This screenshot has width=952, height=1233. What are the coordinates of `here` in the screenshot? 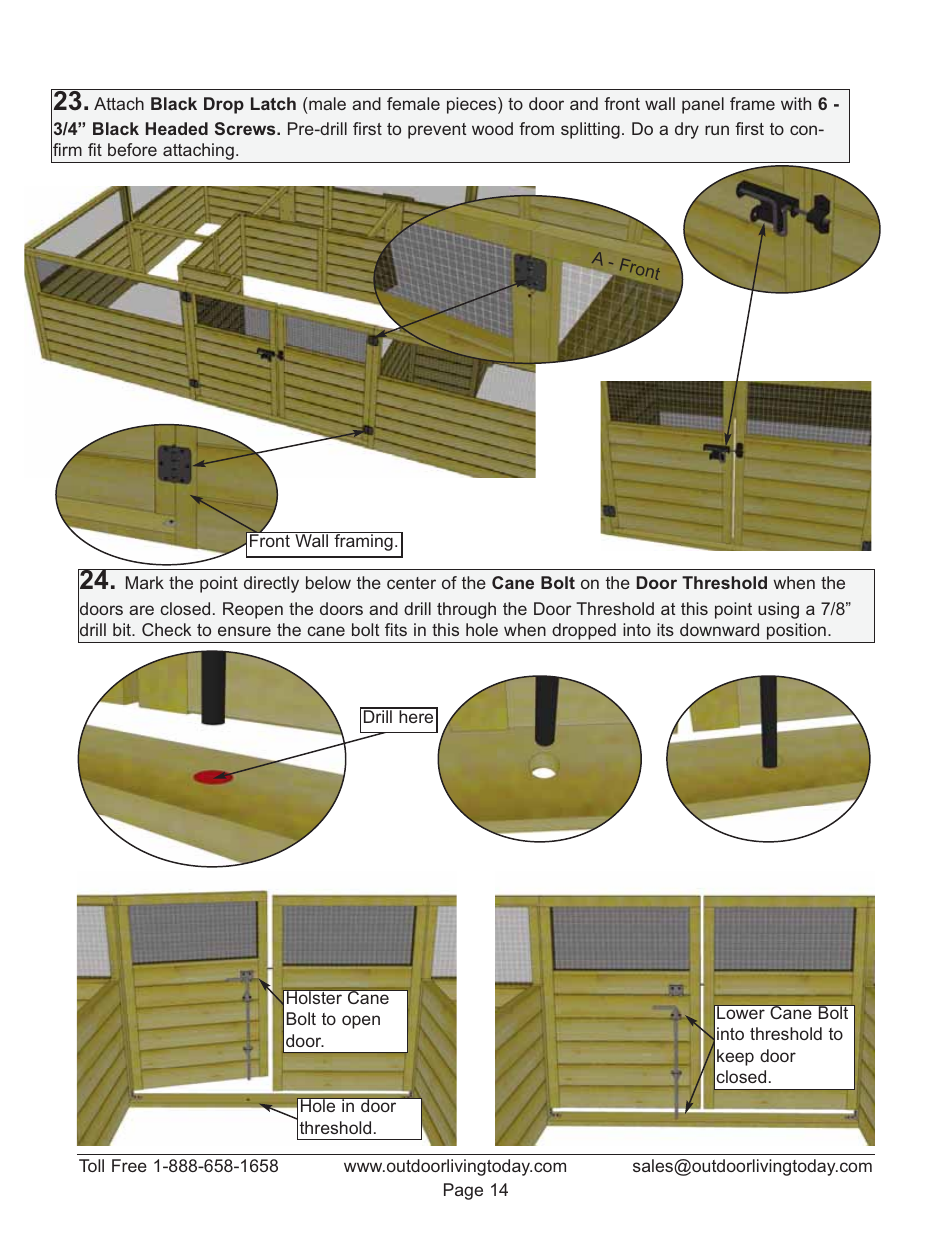 It's located at (416, 715).
